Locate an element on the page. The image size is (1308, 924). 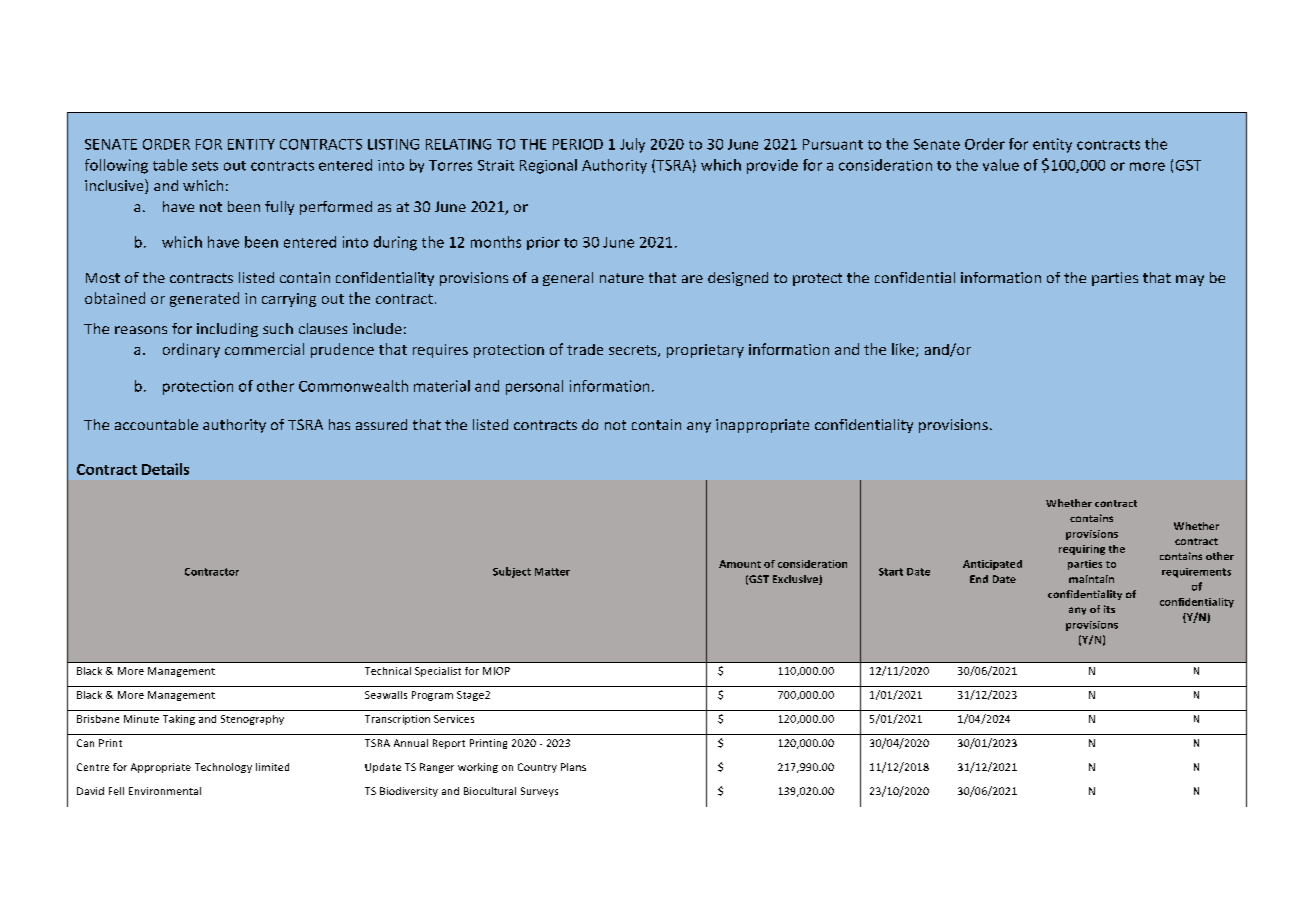
requiring is located at coordinates (1082, 550).
